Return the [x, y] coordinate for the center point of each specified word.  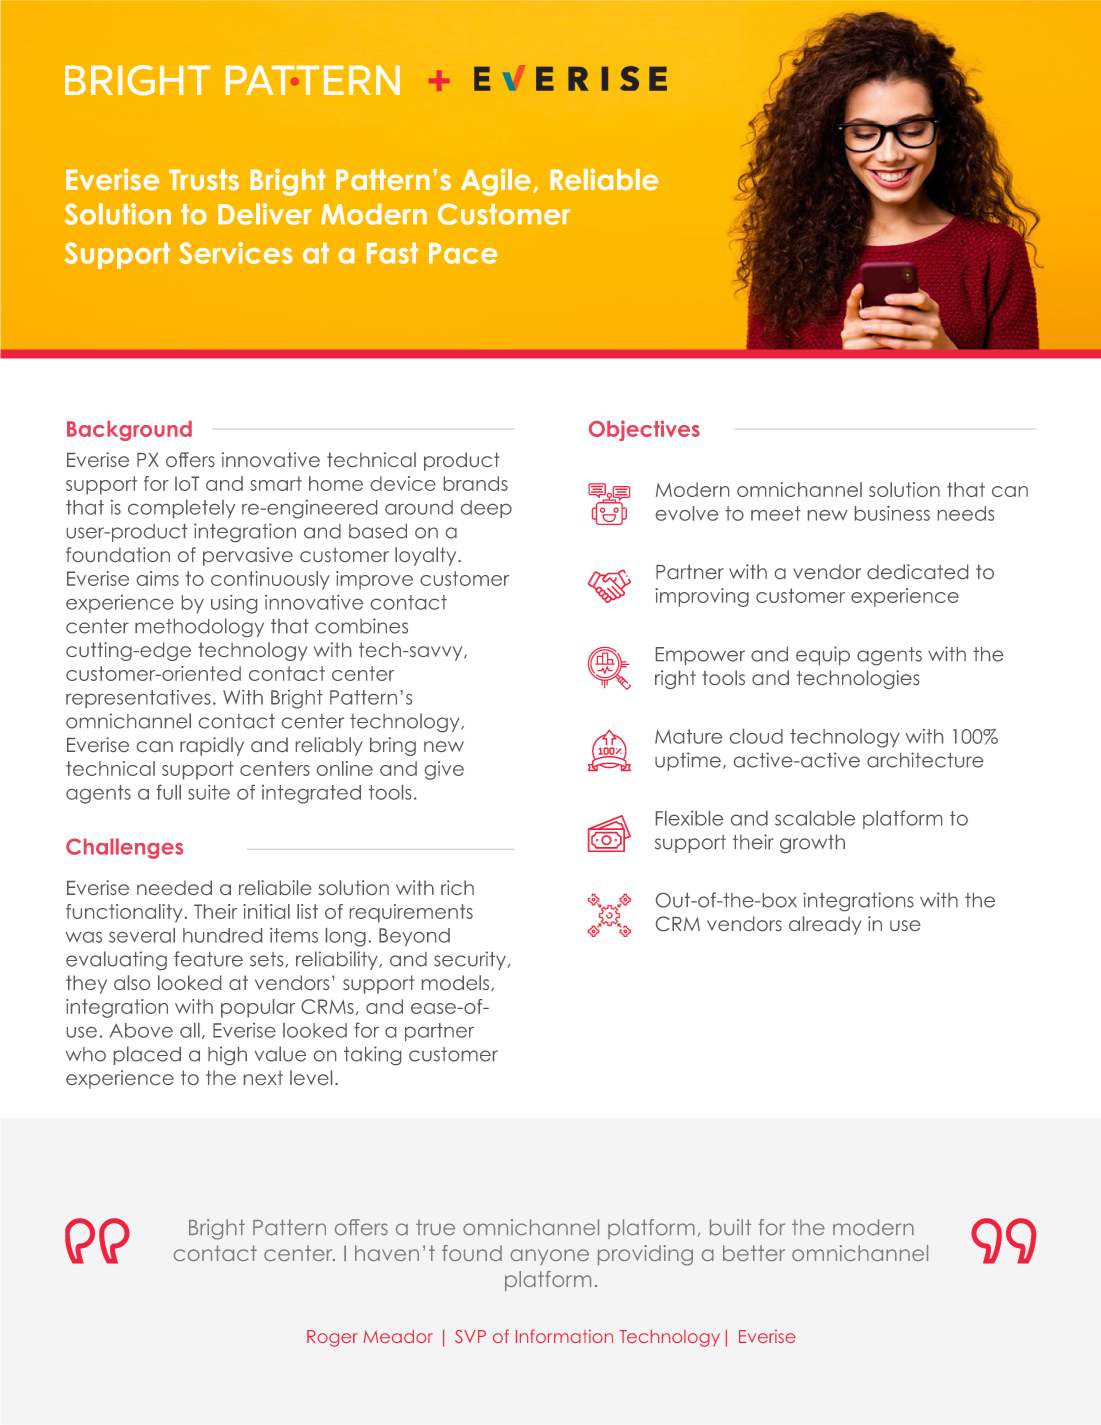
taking [372, 1055]
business [892, 513]
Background [129, 431]
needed [174, 887]
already [825, 925]
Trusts [204, 180]
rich [457, 887]
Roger [332, 1338]
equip [823, 655]
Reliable [604, 179]
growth [812, 843]
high [227, 1055]
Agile [496, 182]
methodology [199, 627]
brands [476, 483]
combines [361, 626]
